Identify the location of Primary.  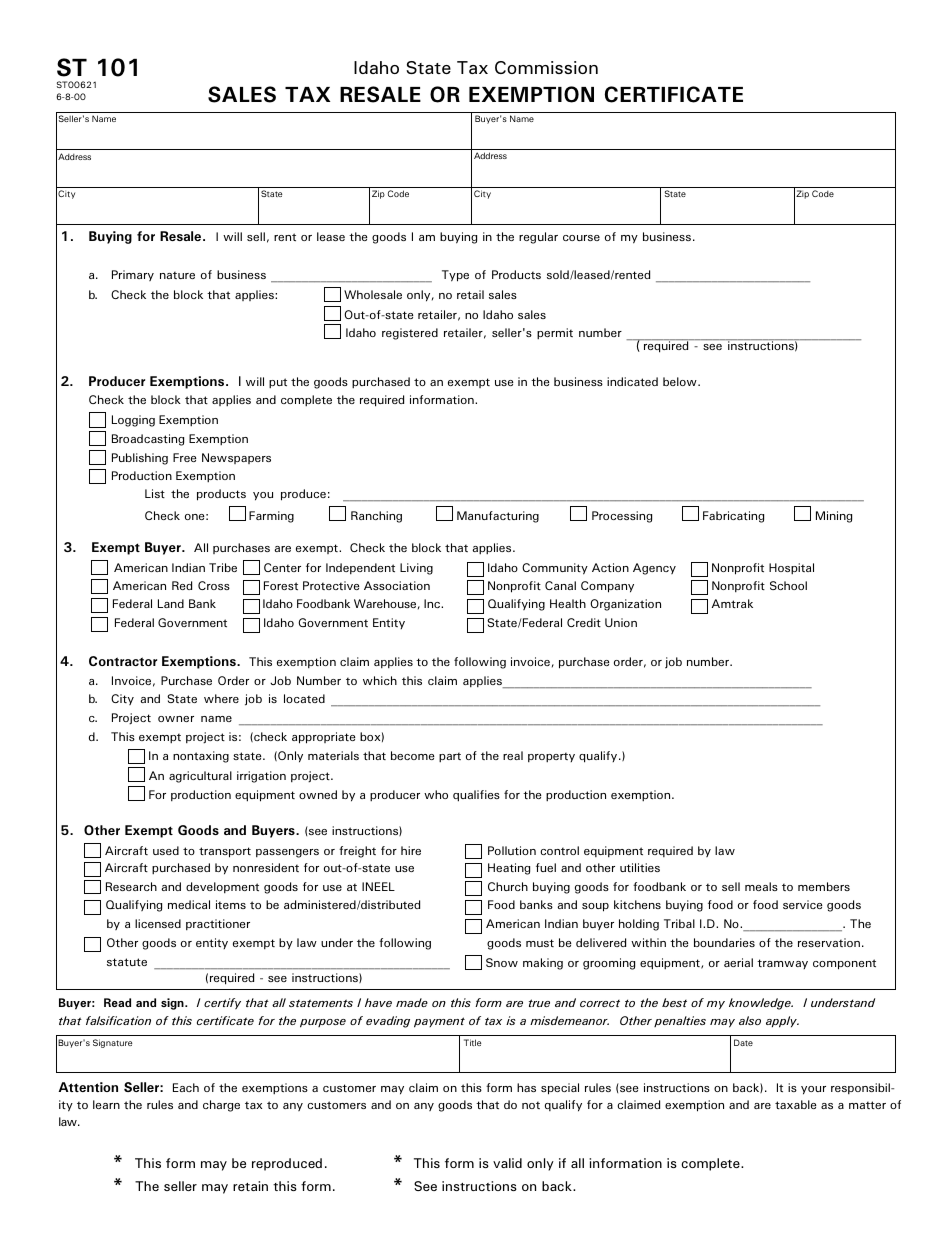
(133, 275).
